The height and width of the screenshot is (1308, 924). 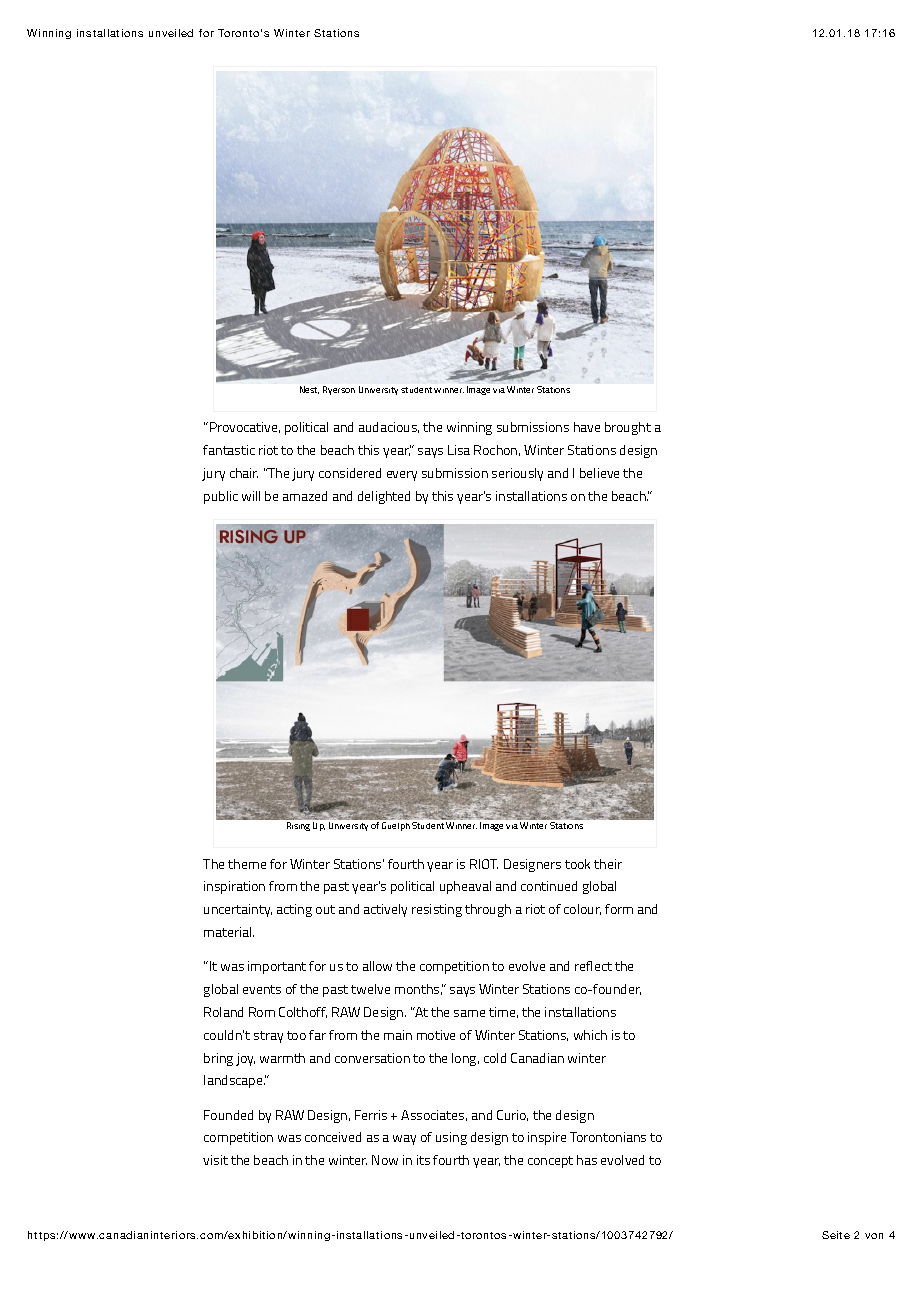 I want to click on brought, so click(x=628, y=428).
